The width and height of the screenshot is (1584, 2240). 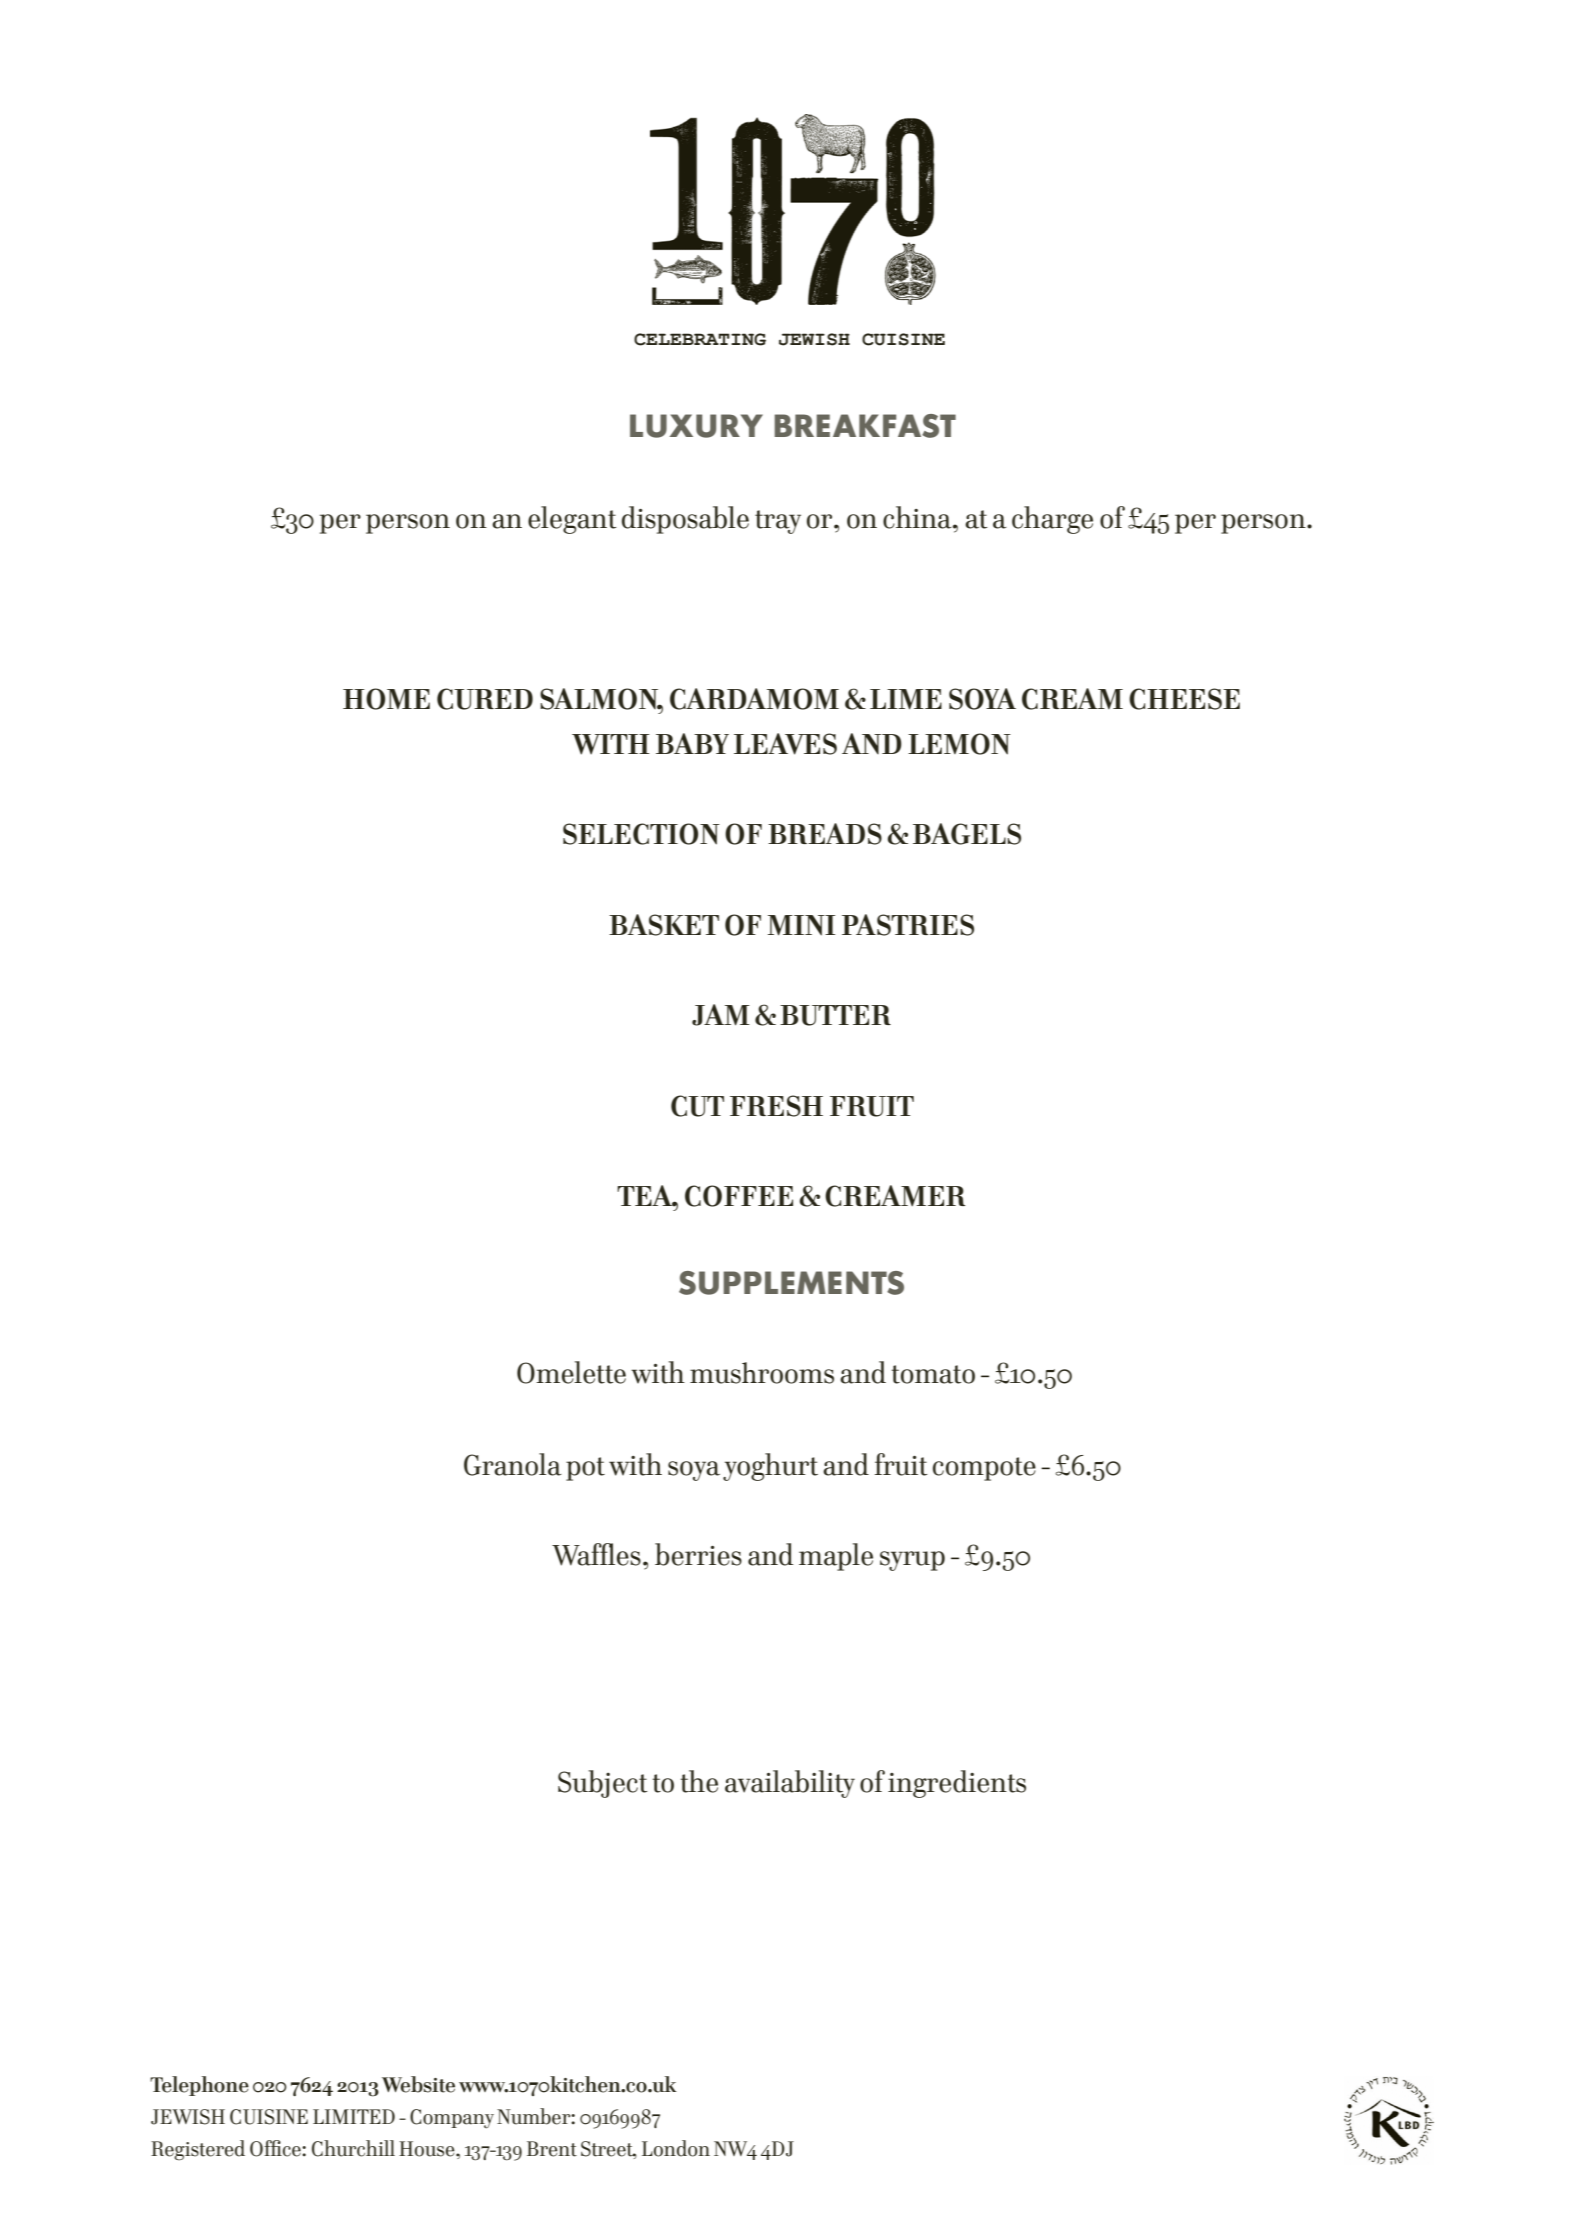 What do you see at coordinates (721, 1015) in the screenshot?
I see `JAM` at bounding box center [721, 1015].
